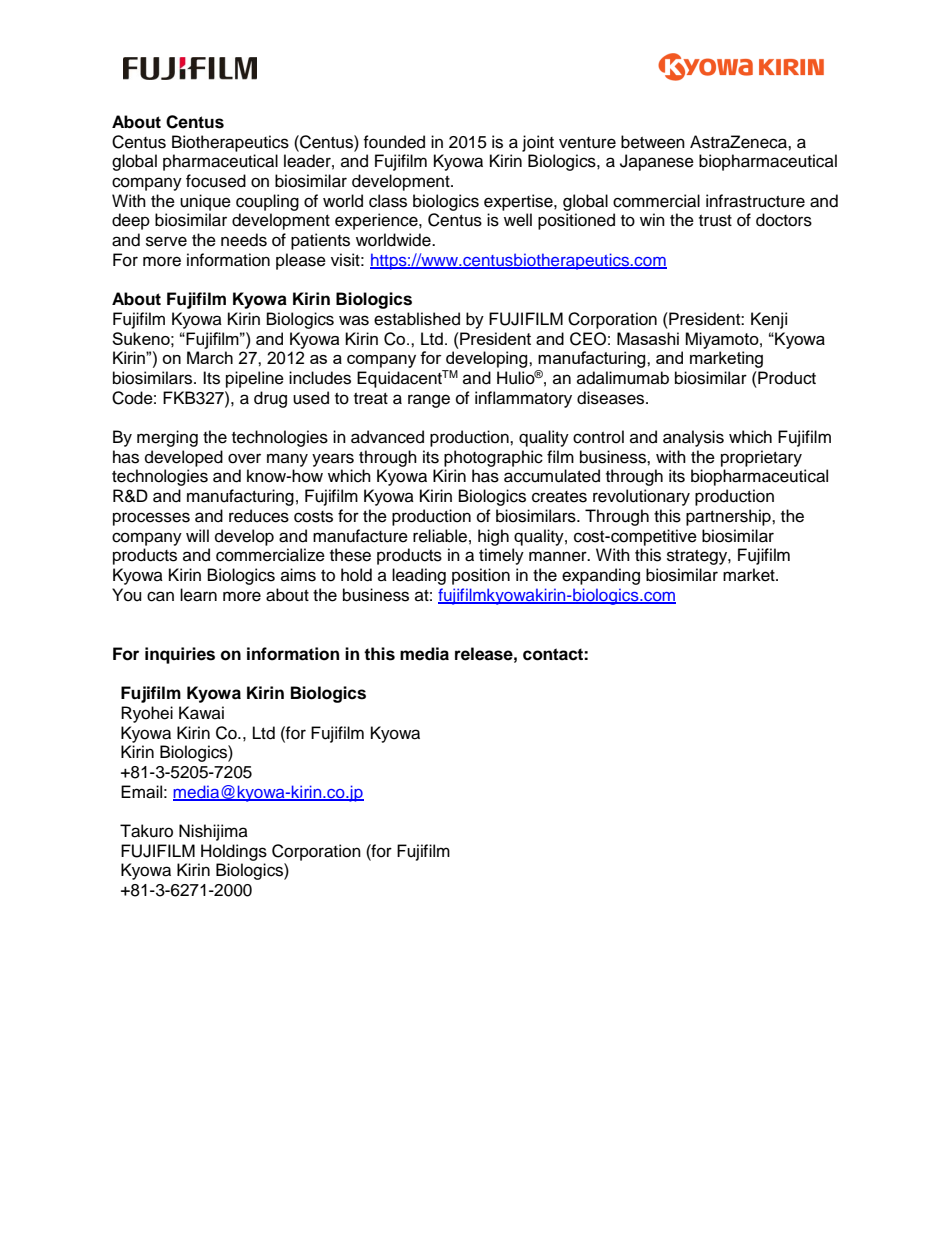 The image size is (952, 1233). What do you see at coordinates (657, 162) in the page?
I see `Japanese` at bounding box center [657, 162].
